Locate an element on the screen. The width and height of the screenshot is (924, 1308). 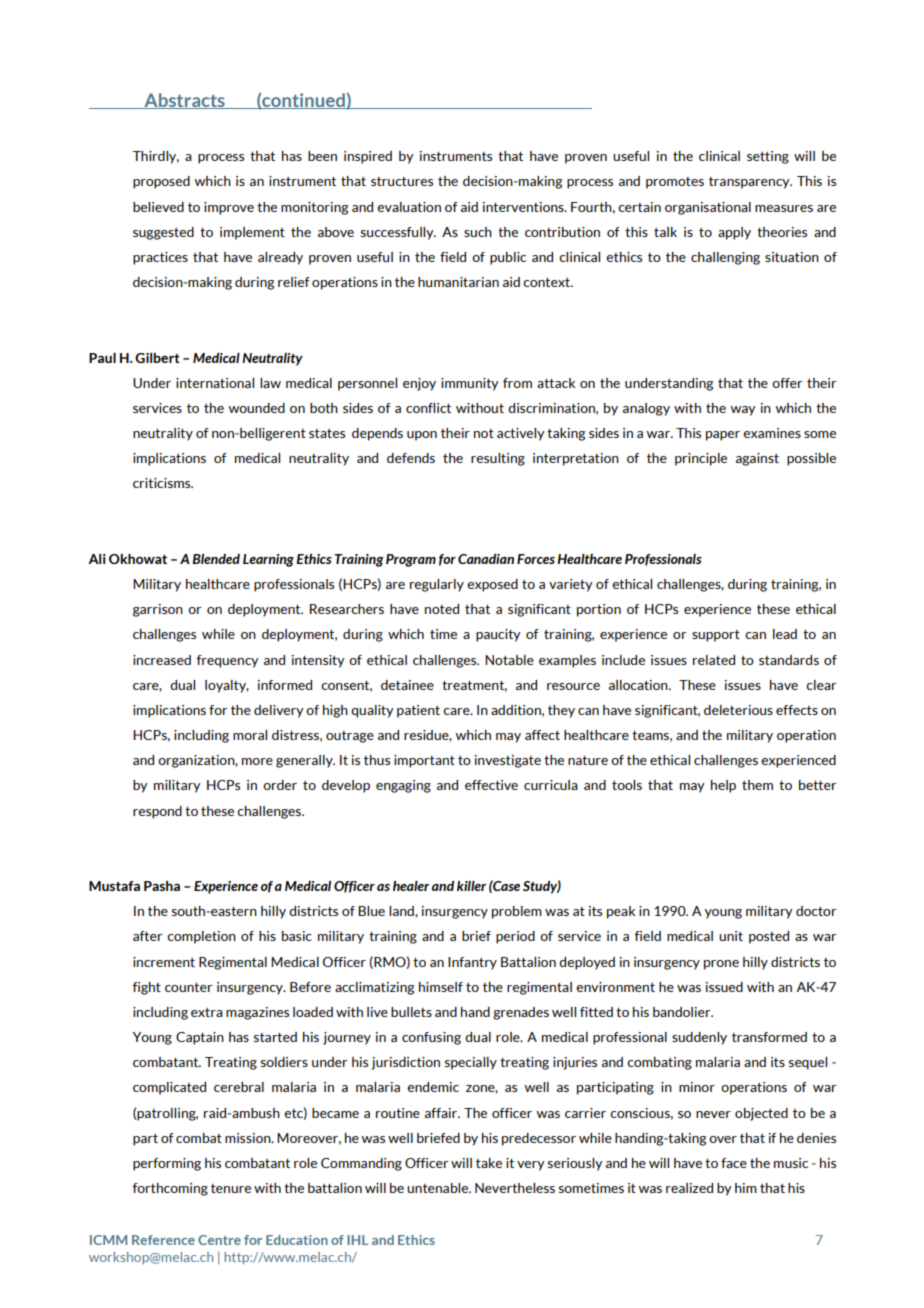
way is located at coordinates (743, 411).
